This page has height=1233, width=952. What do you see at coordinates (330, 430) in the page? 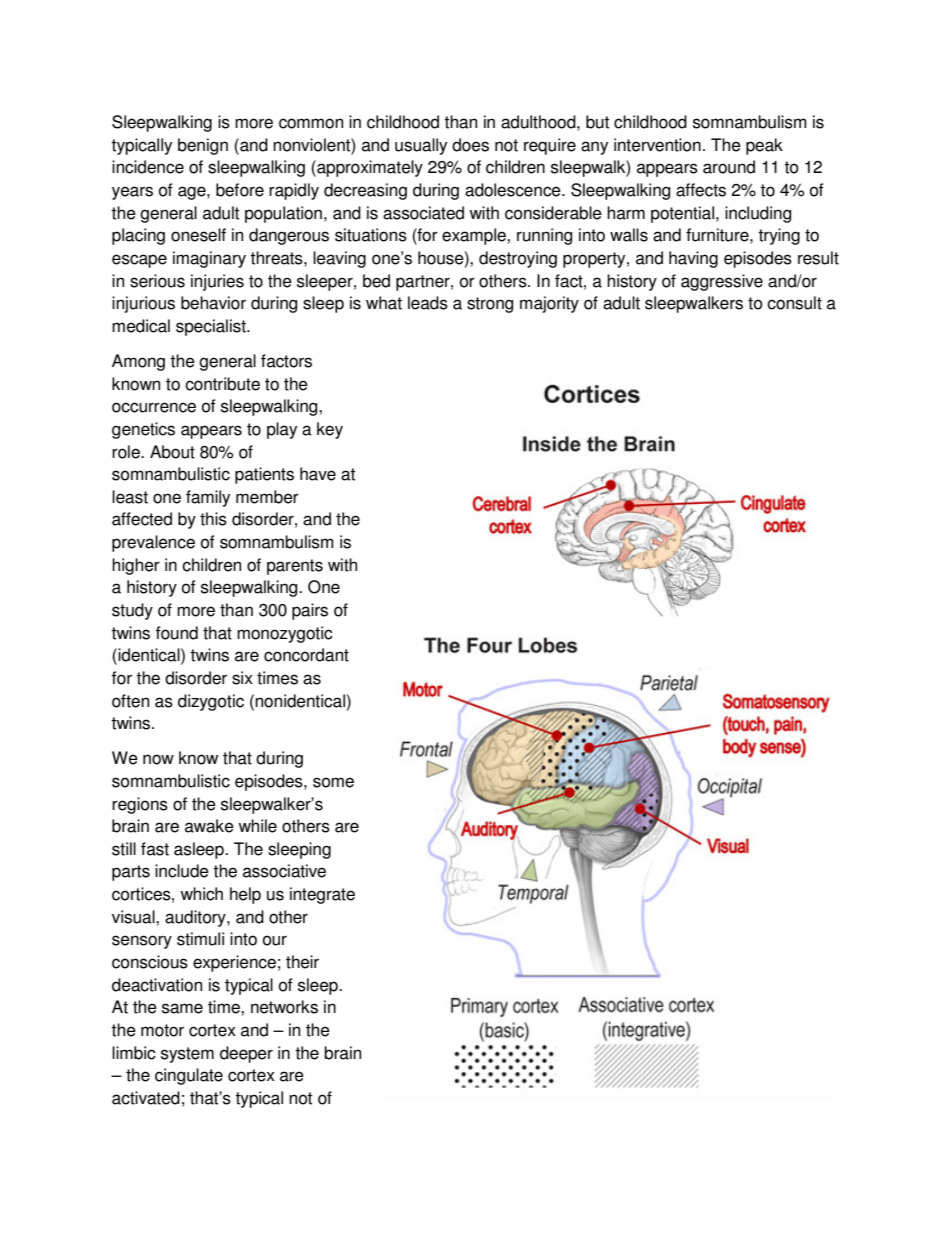
I see `key` at bounding box center [330, 430].
